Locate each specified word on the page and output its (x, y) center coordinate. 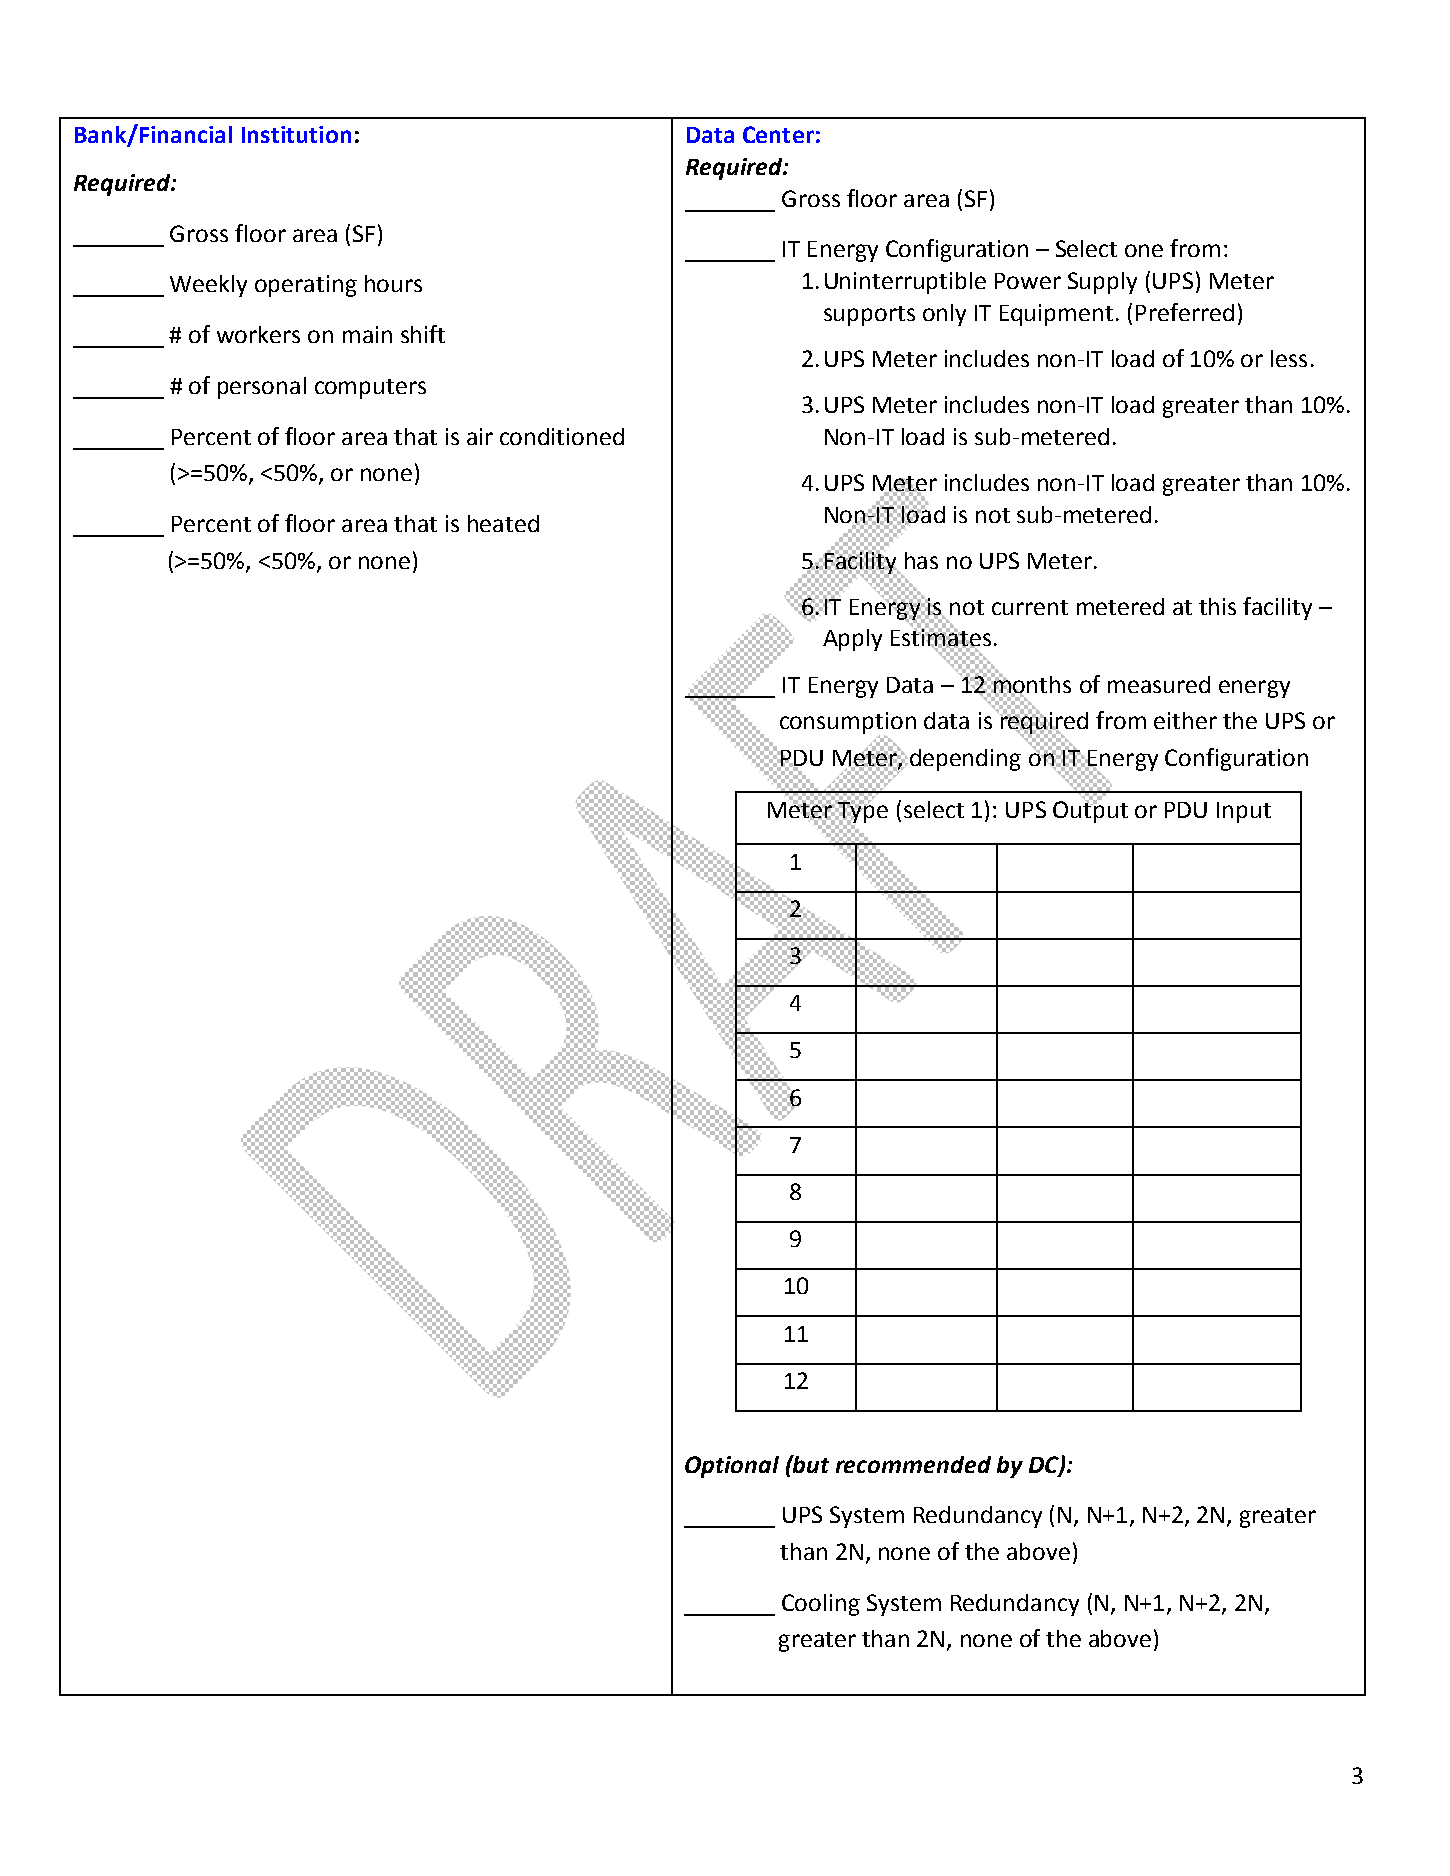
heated (503, 523)
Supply (1102, 283)
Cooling (821, 1605)
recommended (913, 1464)
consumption (848, 724)
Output (1090, 810)
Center (778, 134)
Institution (296, 134)
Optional (732, 1467)
